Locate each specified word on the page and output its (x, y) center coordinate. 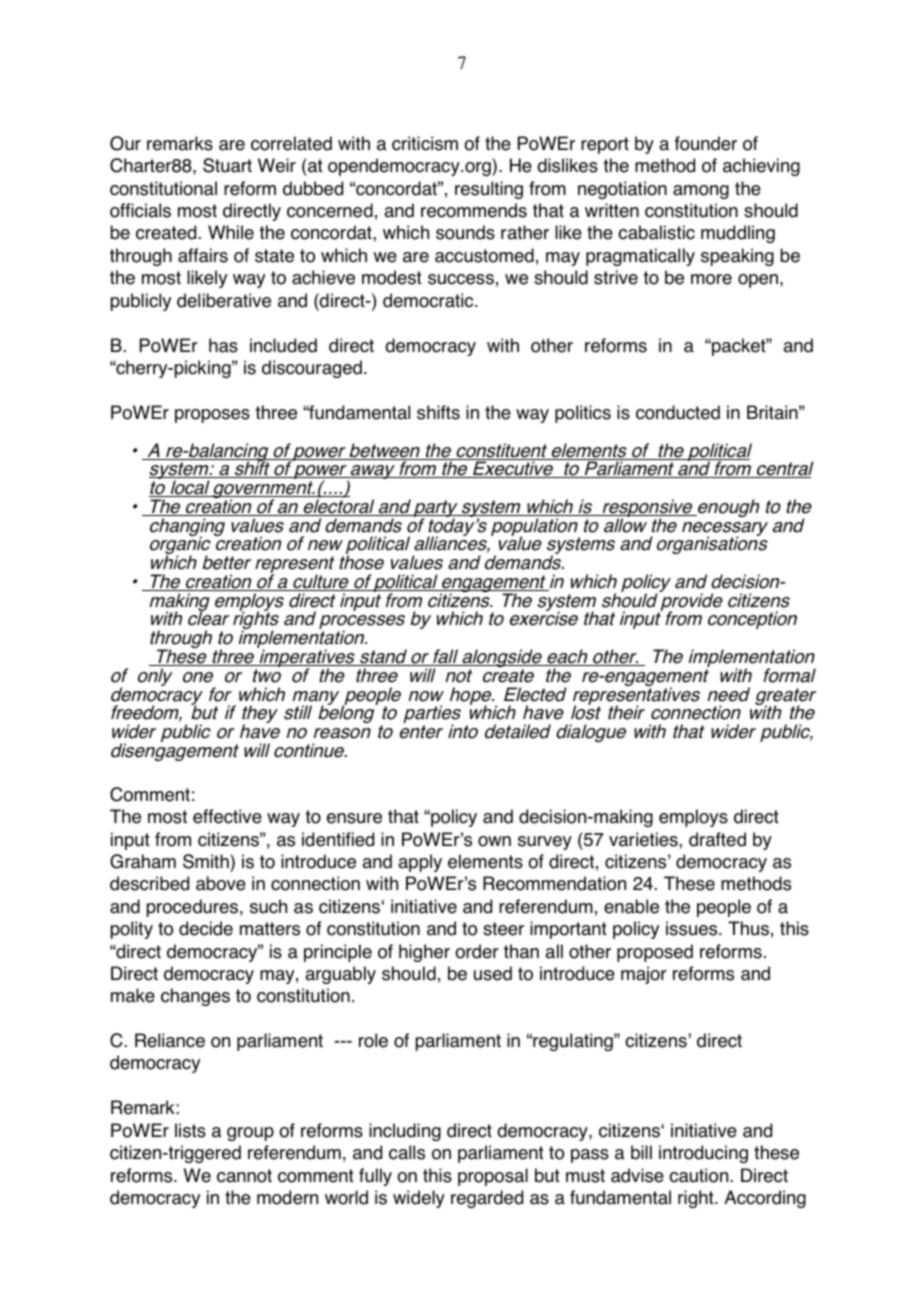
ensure (354, 818)
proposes (212, 416)
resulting (489, 190)
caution (698, 1175)
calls (407, 1152)
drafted (717, 839)
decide (206, 928)
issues (693, 928)
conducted (678, 412)
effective (227, 816)
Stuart (227, 165)
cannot (244, 1176)
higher (424, 953)
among (701, 192)
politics (583, 414)
